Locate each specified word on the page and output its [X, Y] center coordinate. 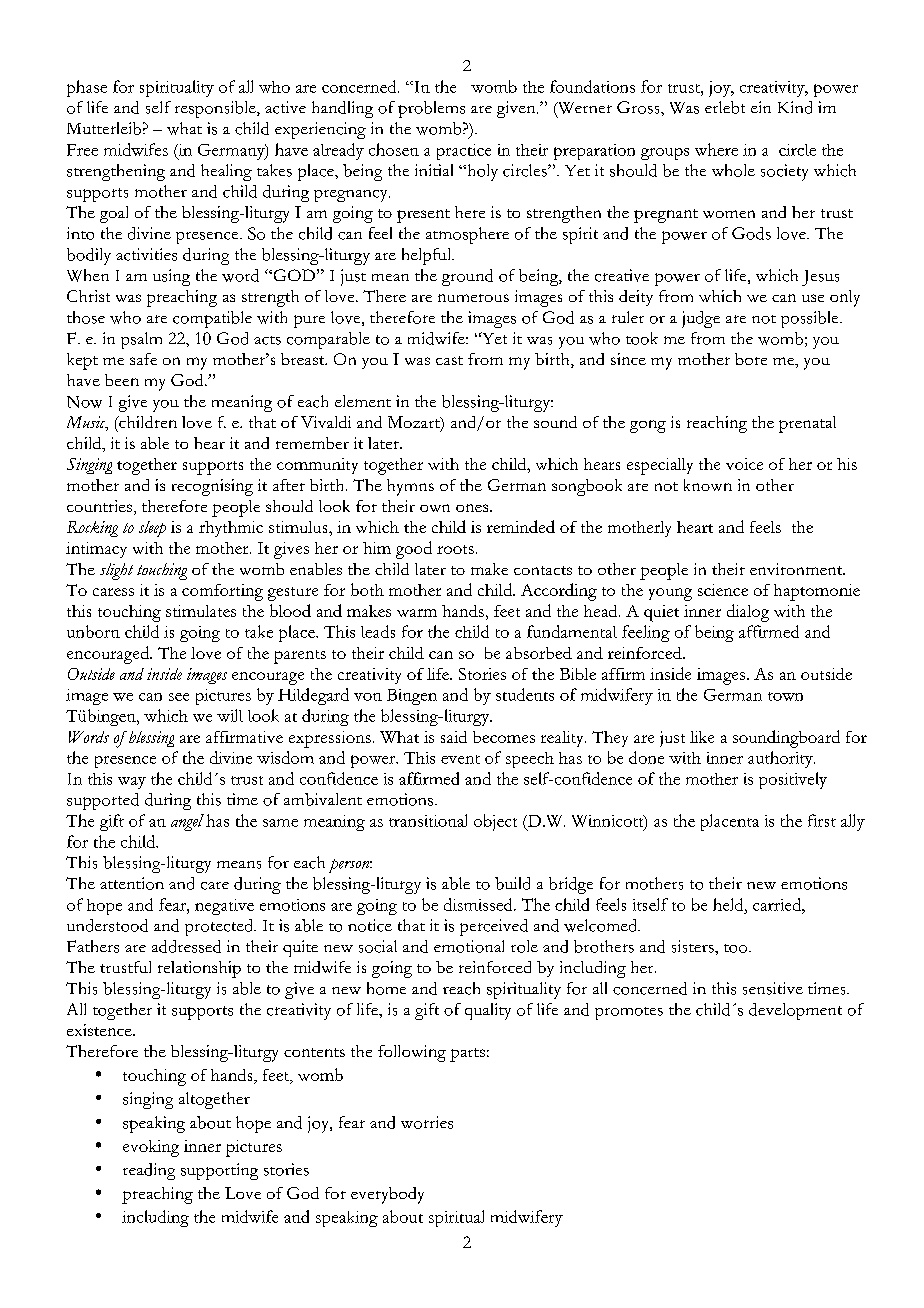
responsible [216, 109]
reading [149, 1171]
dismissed [479, 904]
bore [751, 359]
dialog [748, 613]
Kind [795, 107]
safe [143, 359]
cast [449, 360]
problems [431, 109]
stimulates [201, 611]
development [795, 1011]
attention [132, 883]
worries [427, 1122]
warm [417, 613]
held [729, 904]
